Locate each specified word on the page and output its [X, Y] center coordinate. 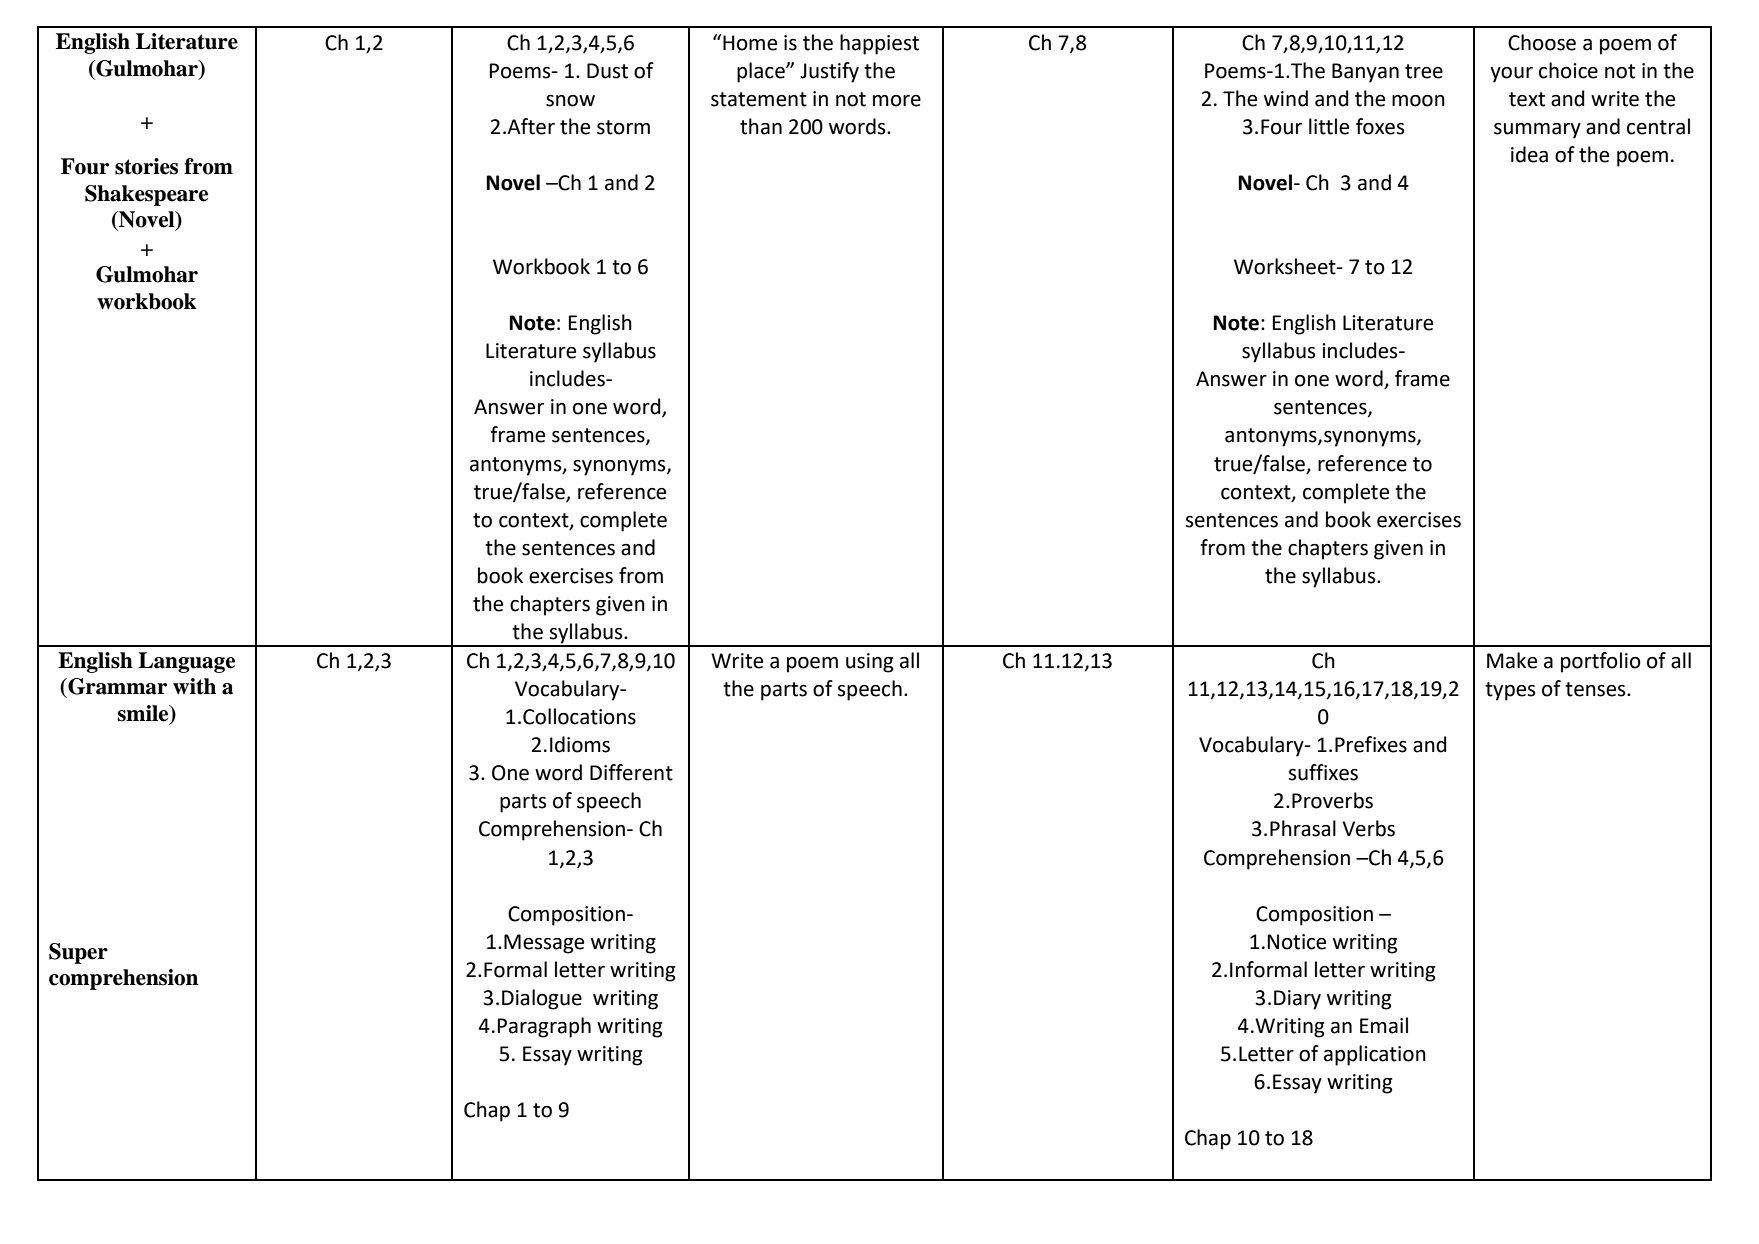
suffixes [1323, 772]
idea [1529, 154]
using [870, 663]
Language [186, 662]
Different [631, 772]
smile [144, 713]
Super [78, 953]
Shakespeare [146, 195]
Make [1512, 660]
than [761, 126]
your [1511, 75]
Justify [829, 72]
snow [570, 101]
